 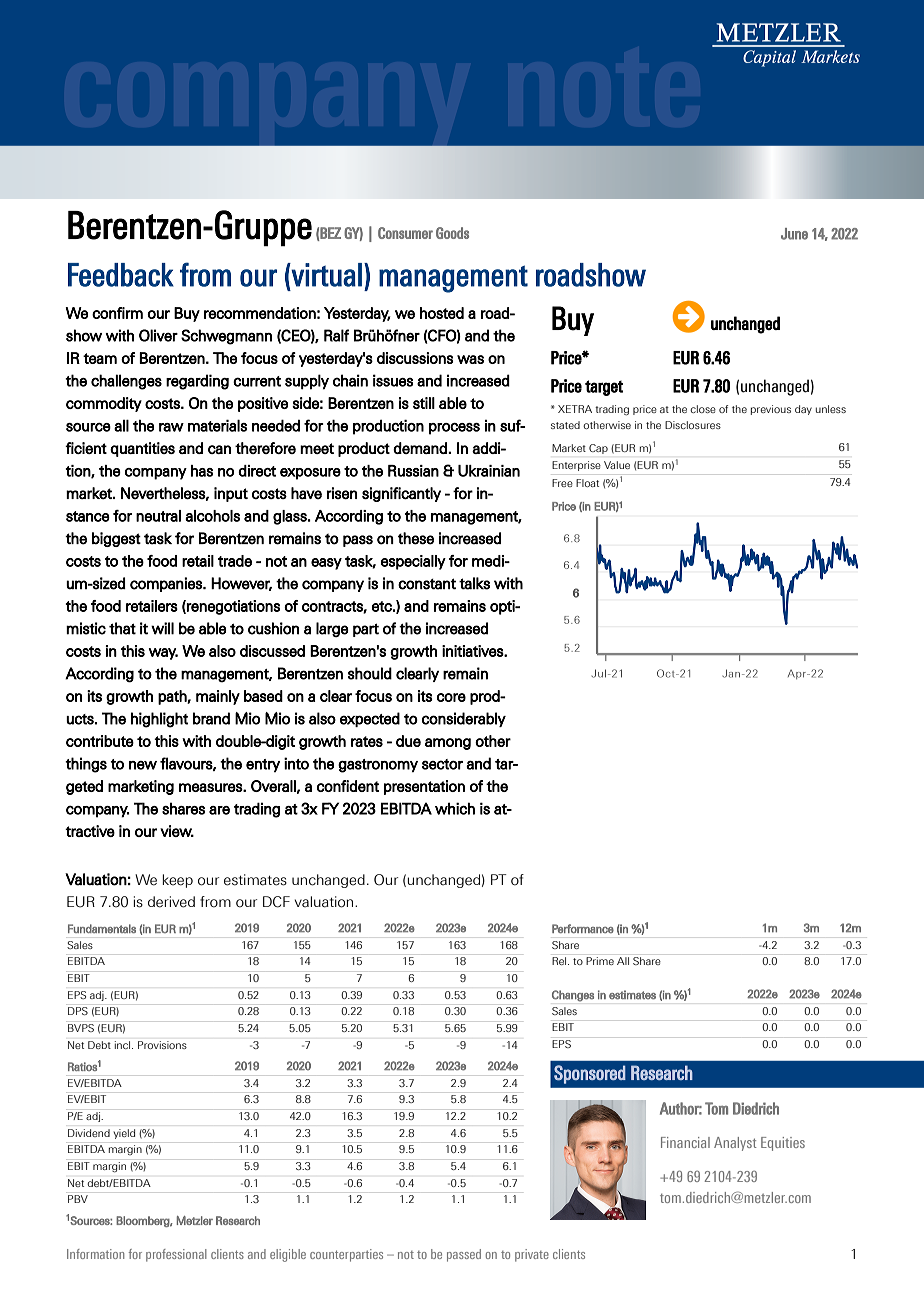 What do you see at coordinates (452, 233) in the document?
I see `Goods` at bounding box center [452, 233].
